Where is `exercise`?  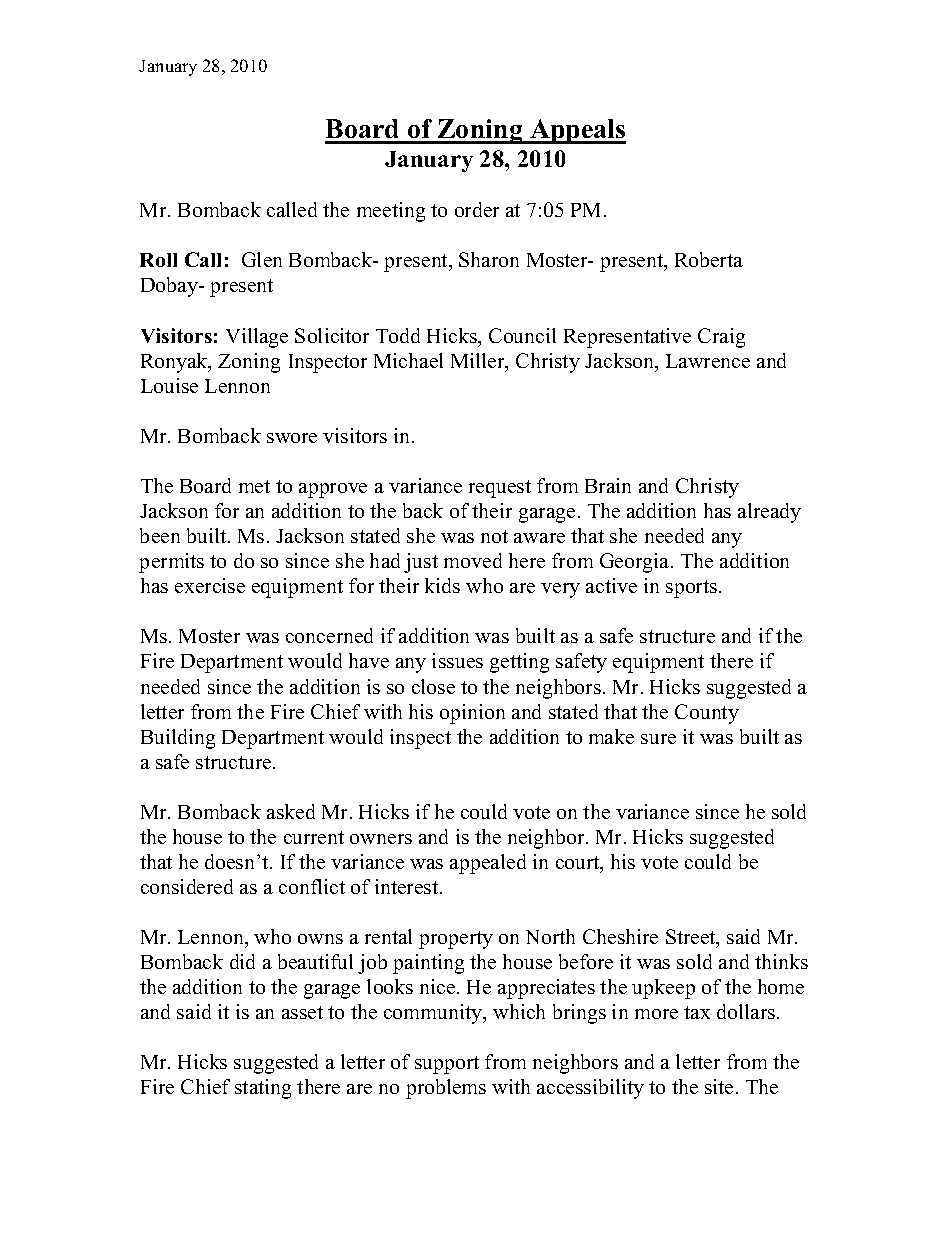
exercise is located at coordinates (210, 585).
